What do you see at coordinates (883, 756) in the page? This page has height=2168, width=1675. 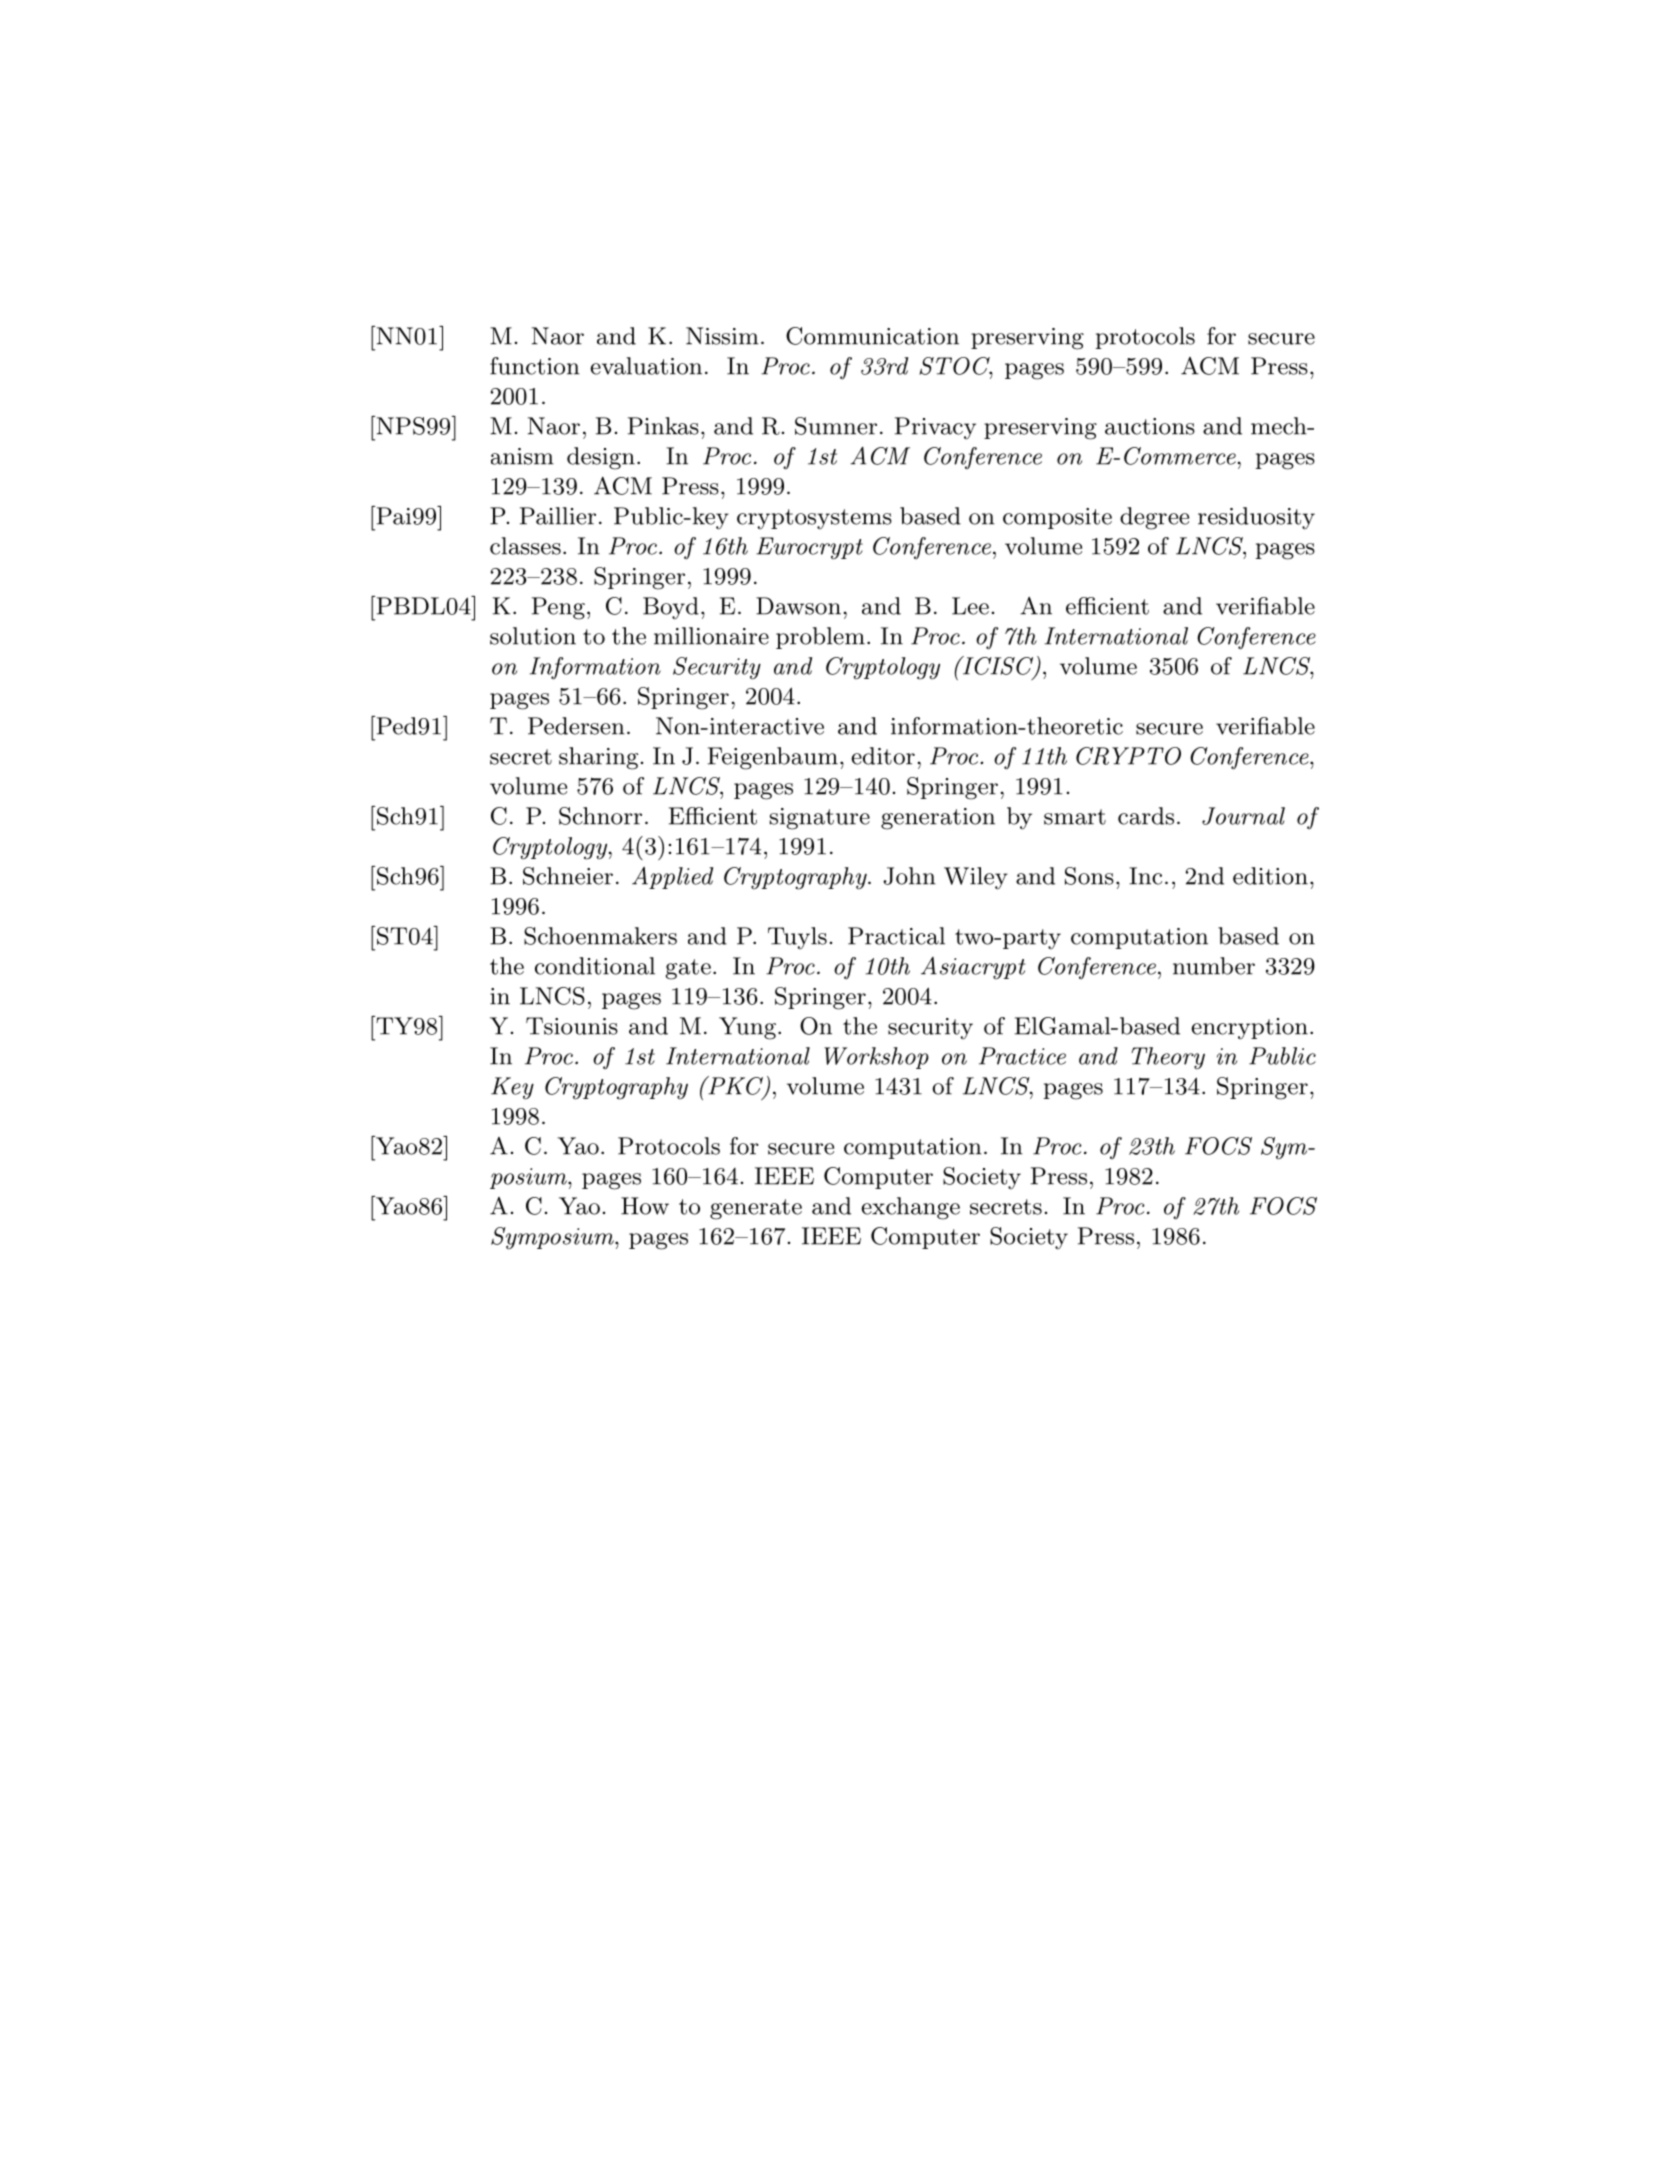 I see `editor` at bounding box center [883, 756].
